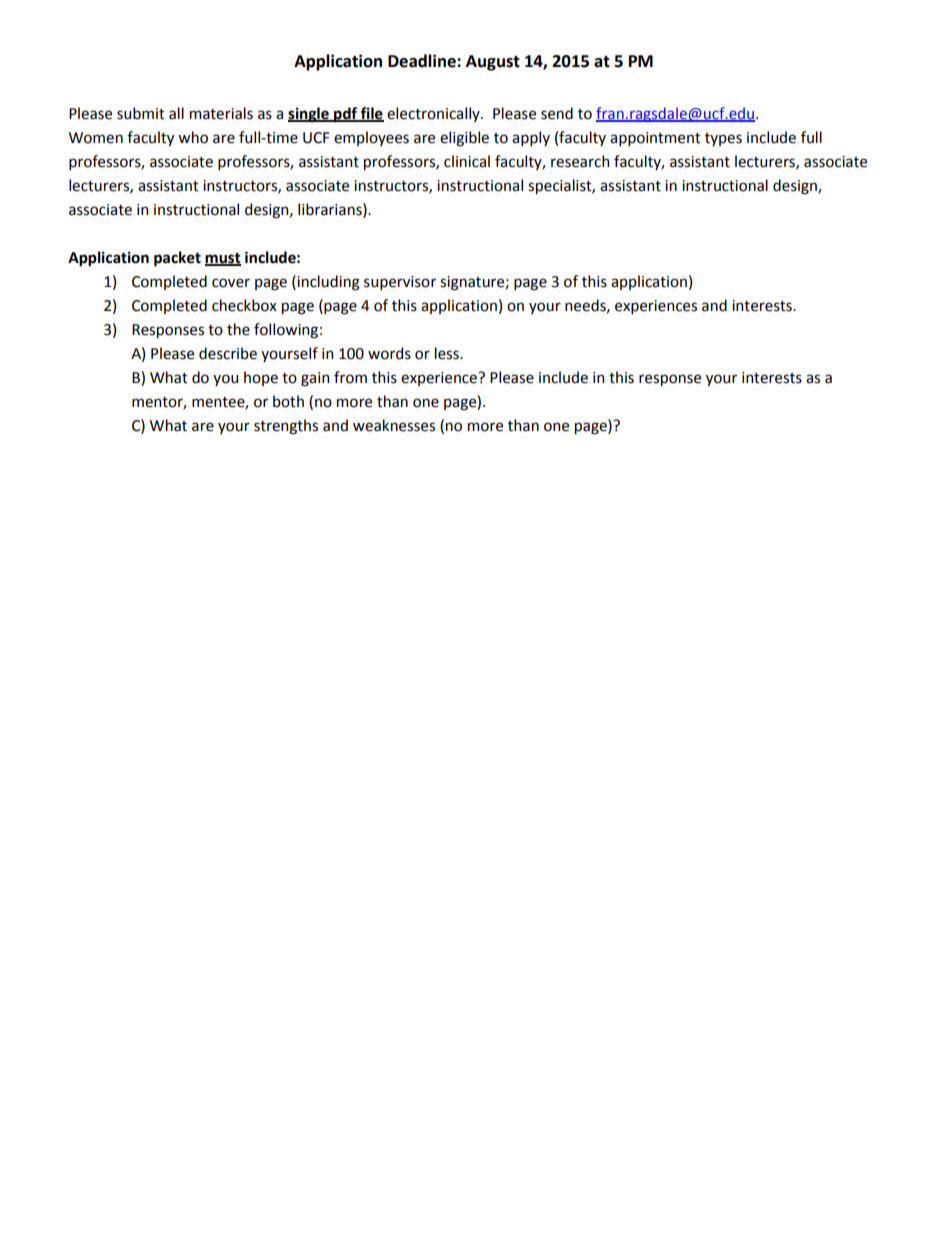  Describe the element at coordinates (141, 113) in the page. I see `submit` at that location.
